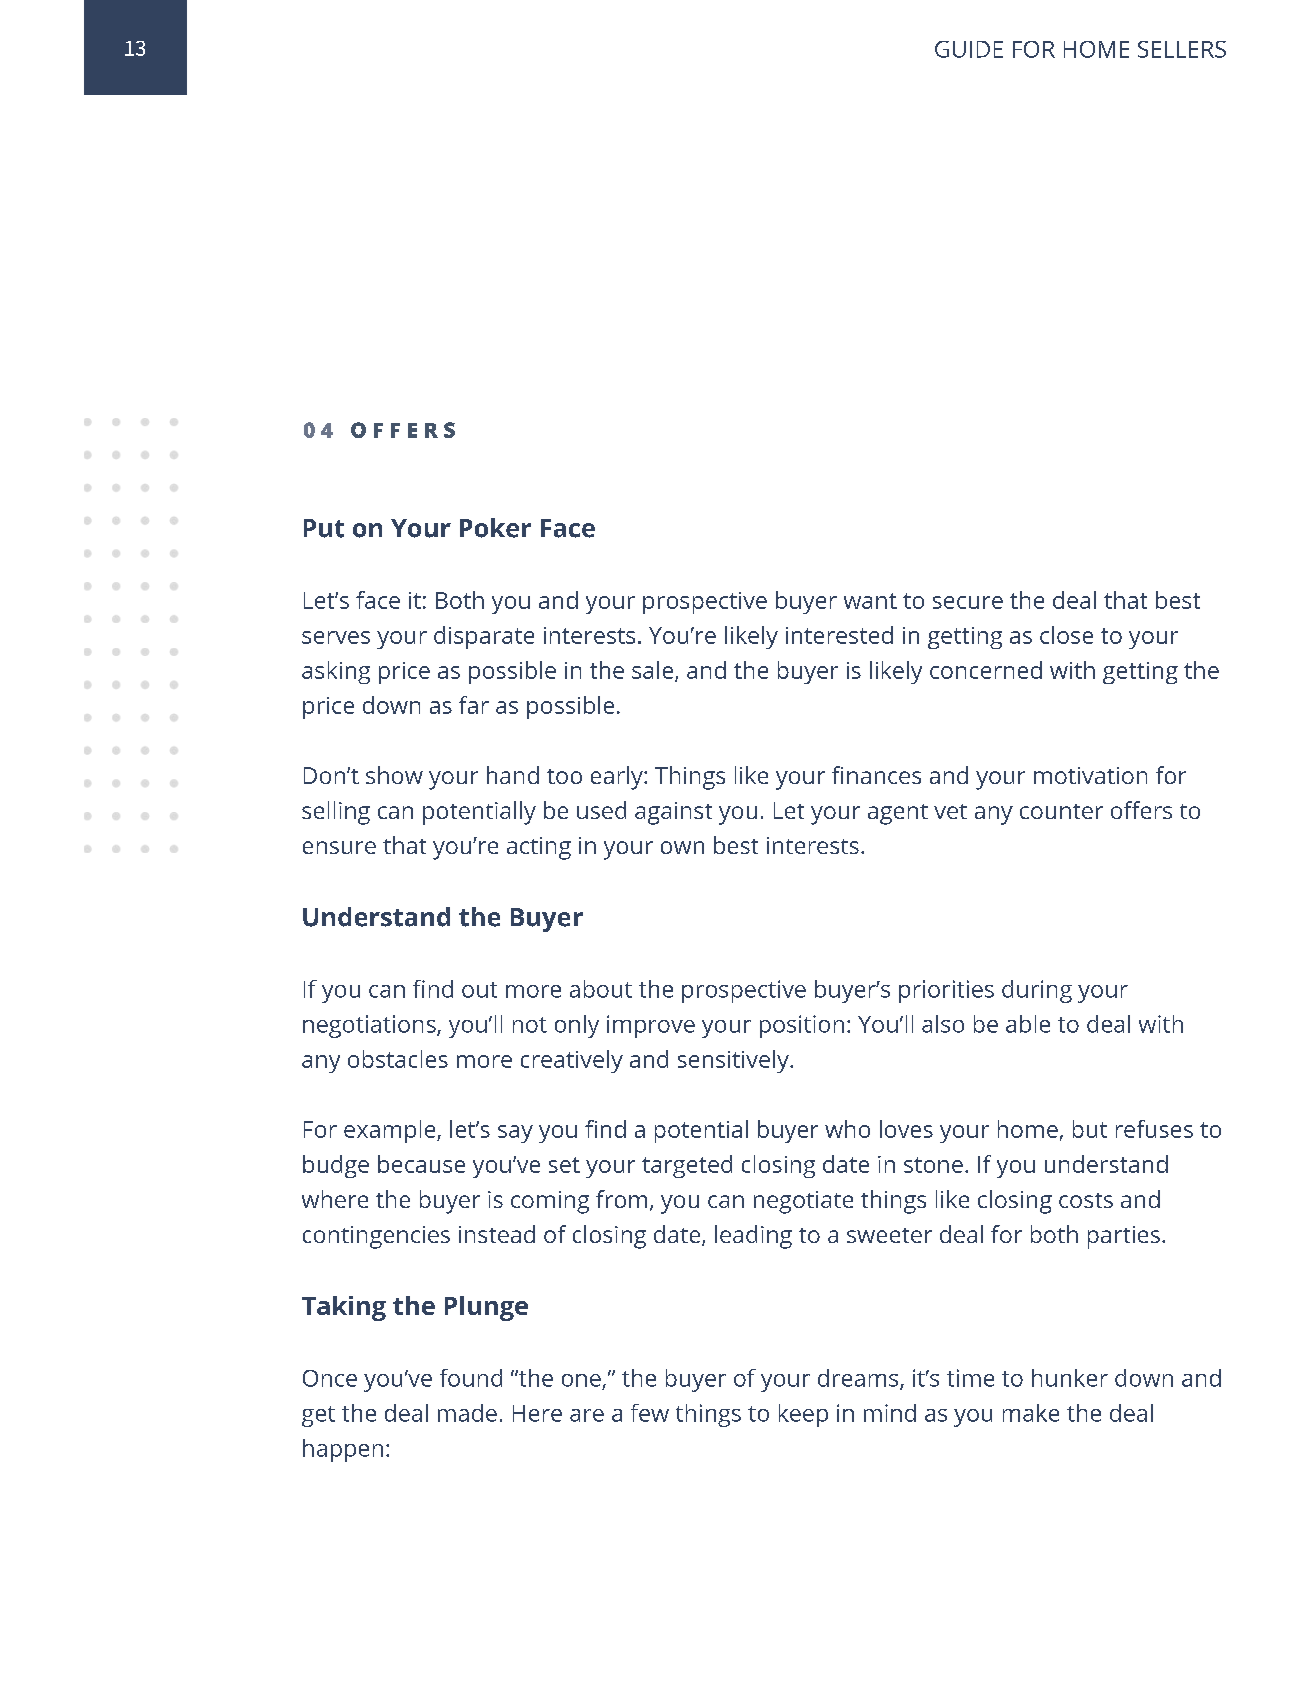 The image size is (1301, 1683). What do you see at coordinates (969, 49) in the page?
I see `GUIDE` at bounding box center [969, 49].
